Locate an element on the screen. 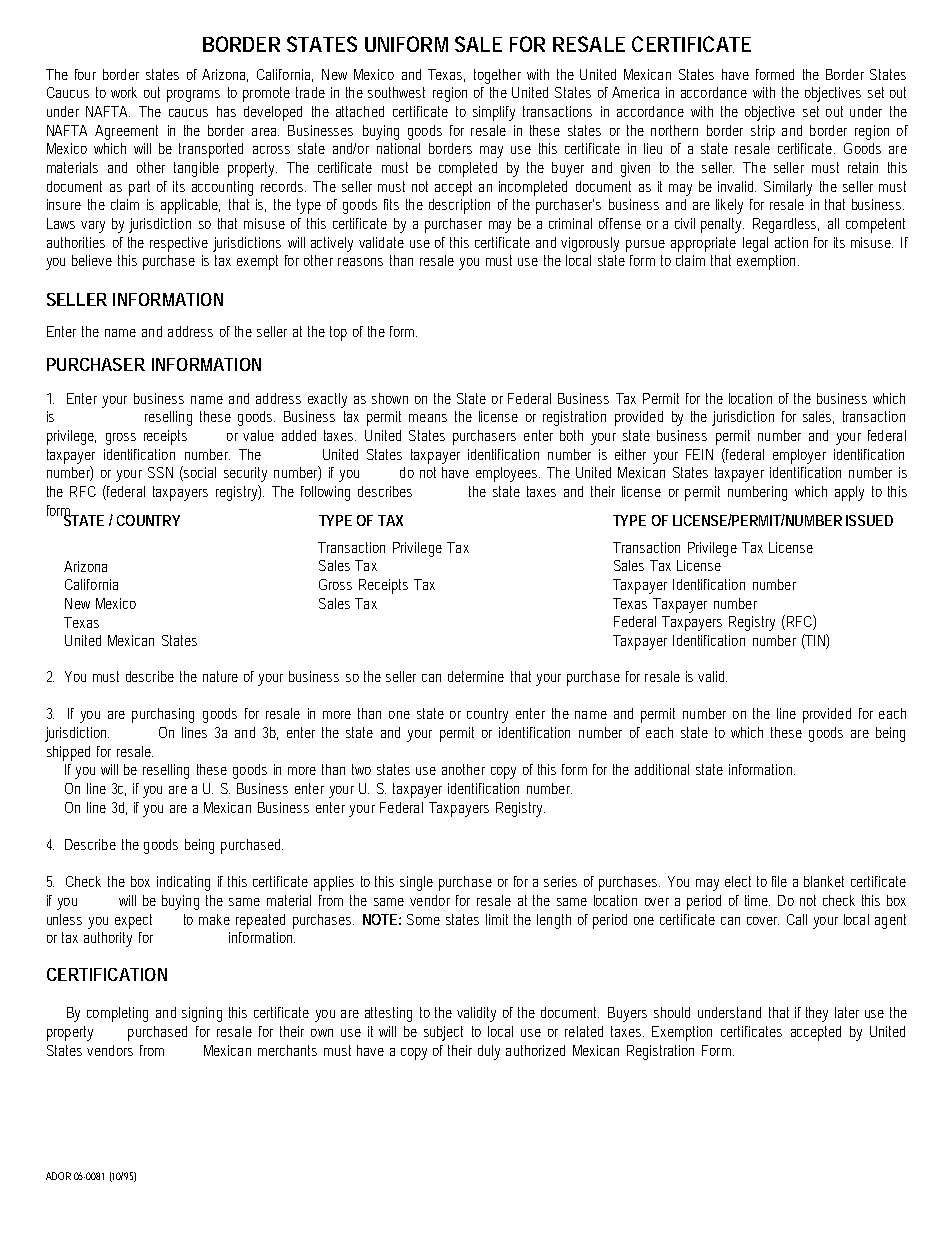 The width and height of the screenshot is (952, 1233). programs is located at coordinates (193, 96).
